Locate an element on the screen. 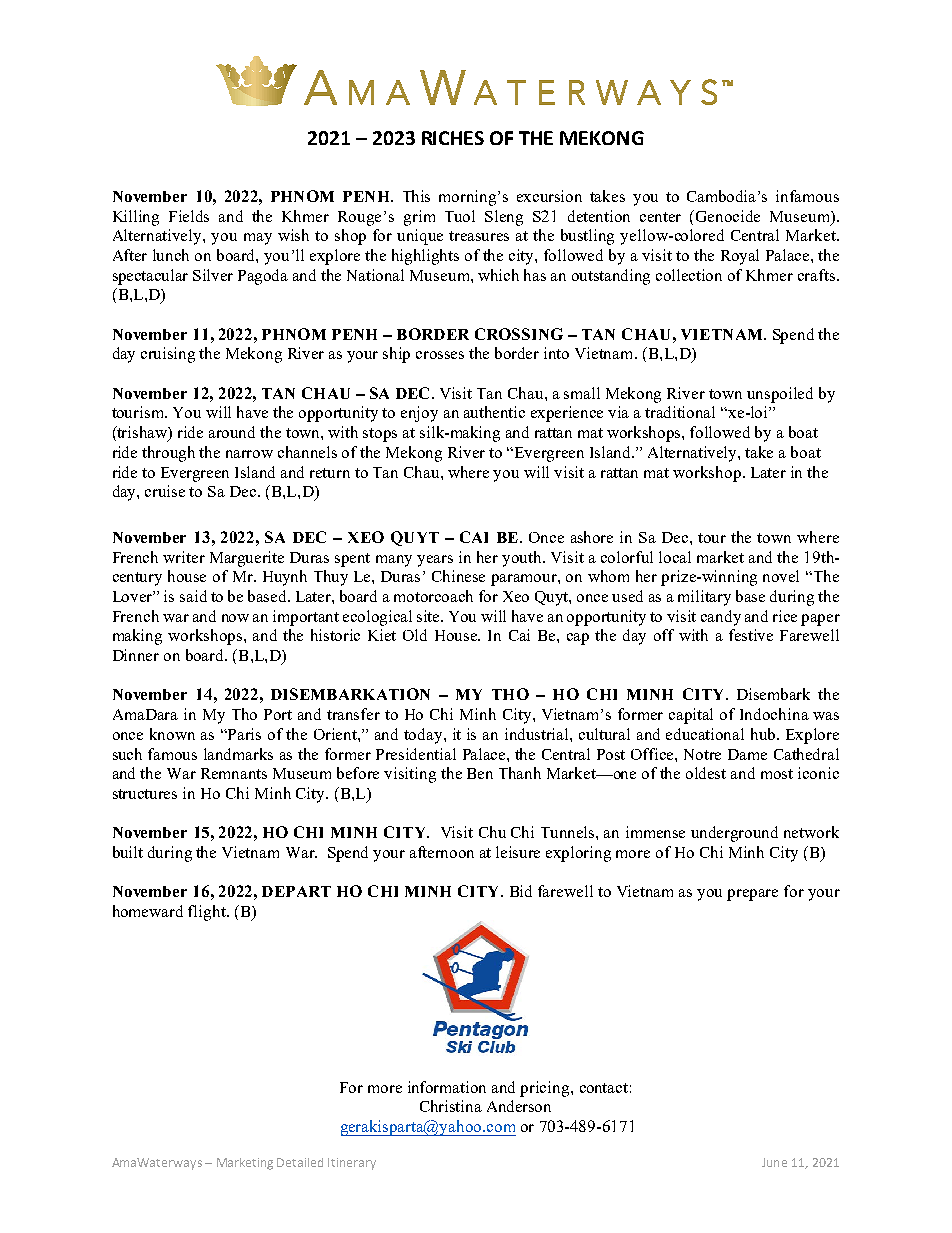  RICHES is located at coordinates (453, 138).
